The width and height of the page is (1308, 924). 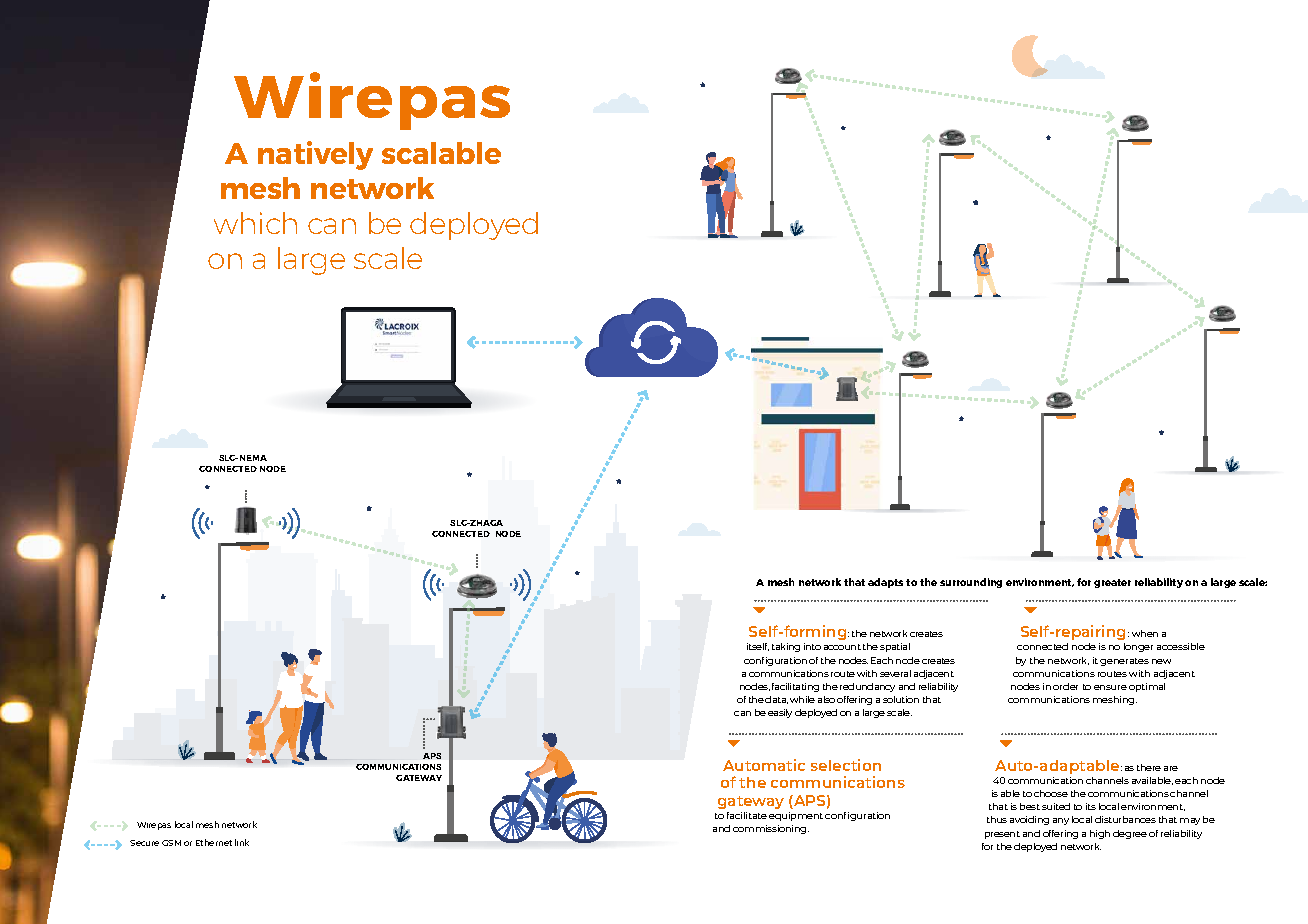 What do you see at coordinates (812, 646) in the page?
I see `into` at bounding box center [812, 646].
